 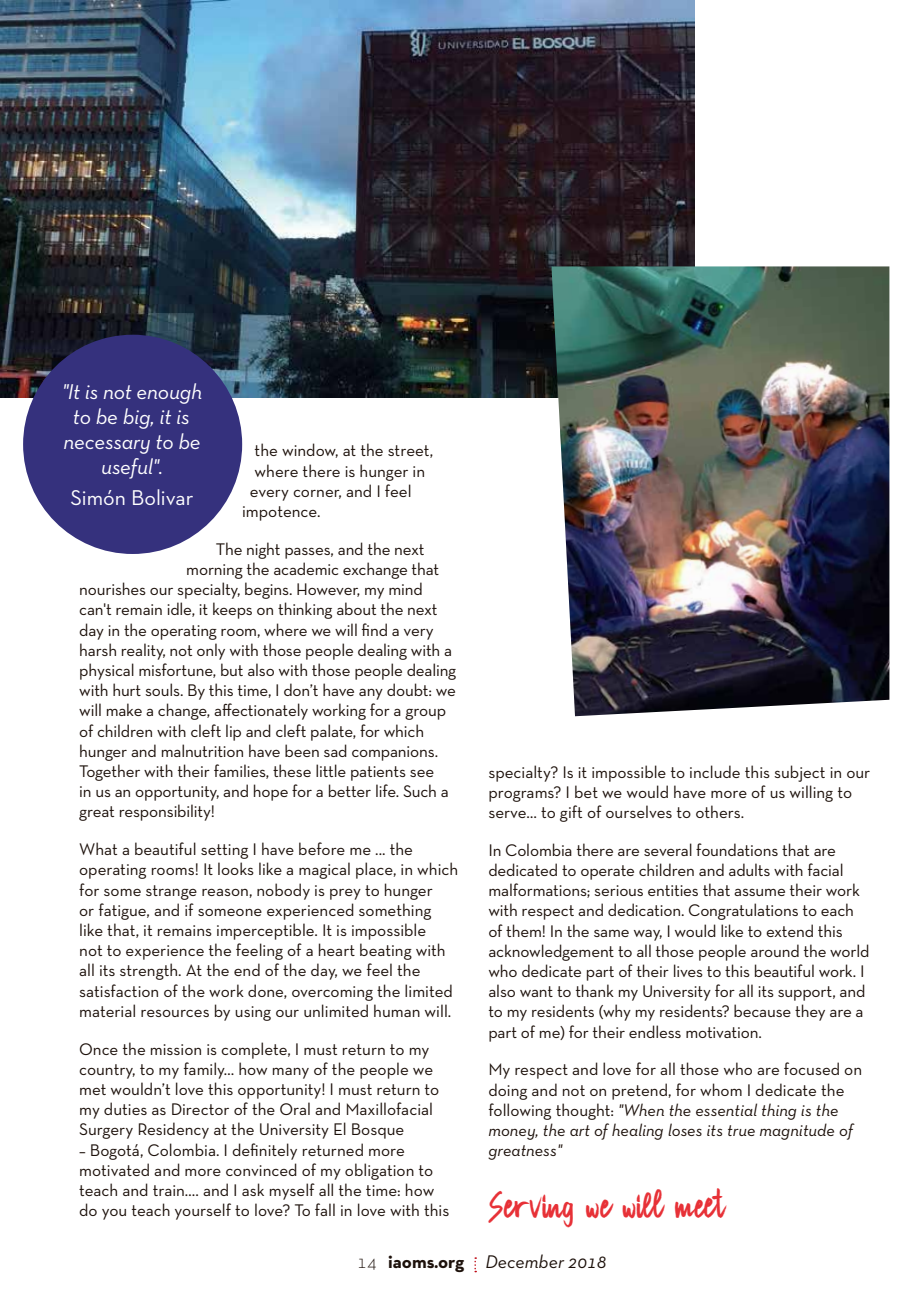 I want to click on about, so click(x=356, y=608).
